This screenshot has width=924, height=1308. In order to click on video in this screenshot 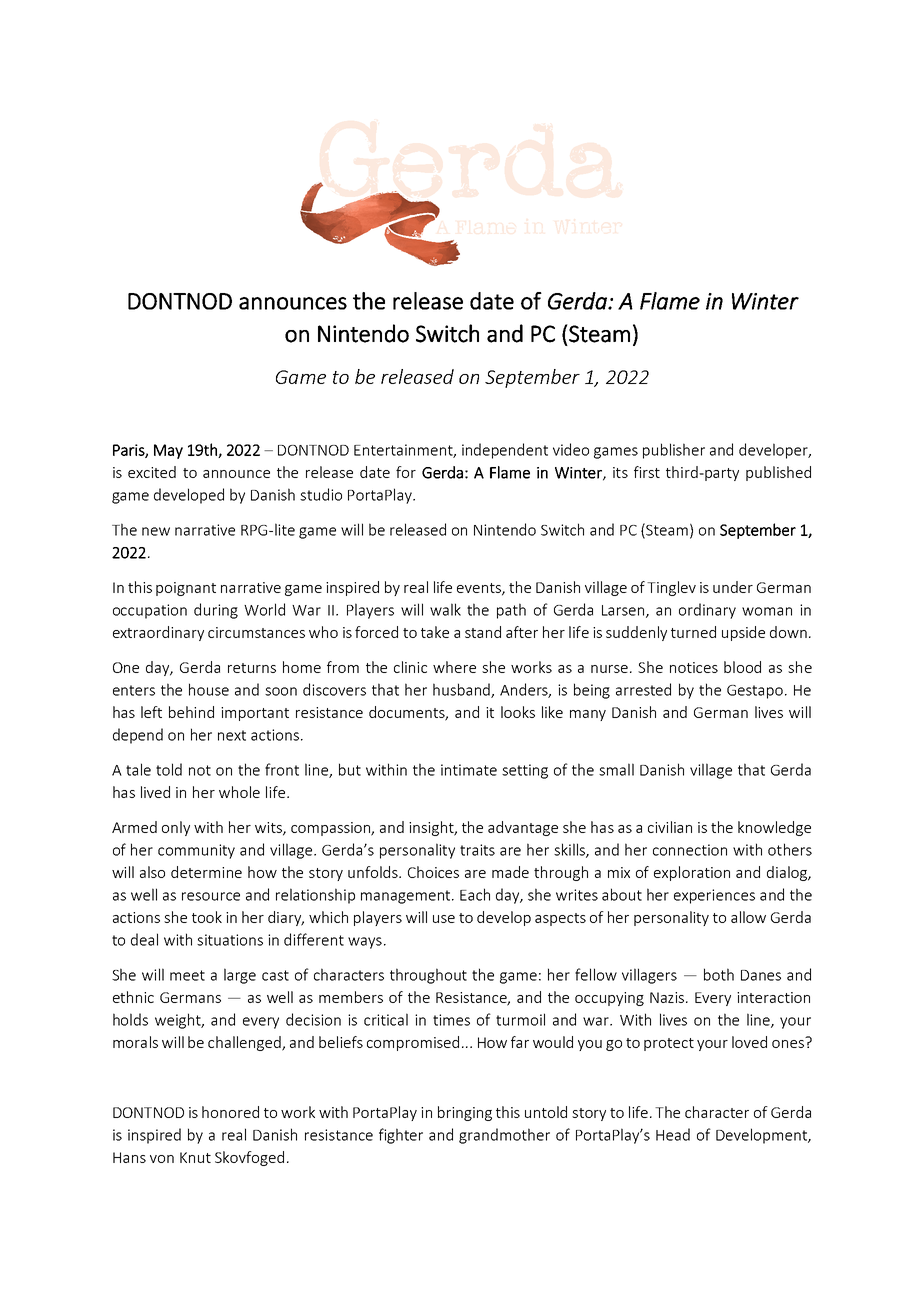, I will do `click(571, 449)`.
